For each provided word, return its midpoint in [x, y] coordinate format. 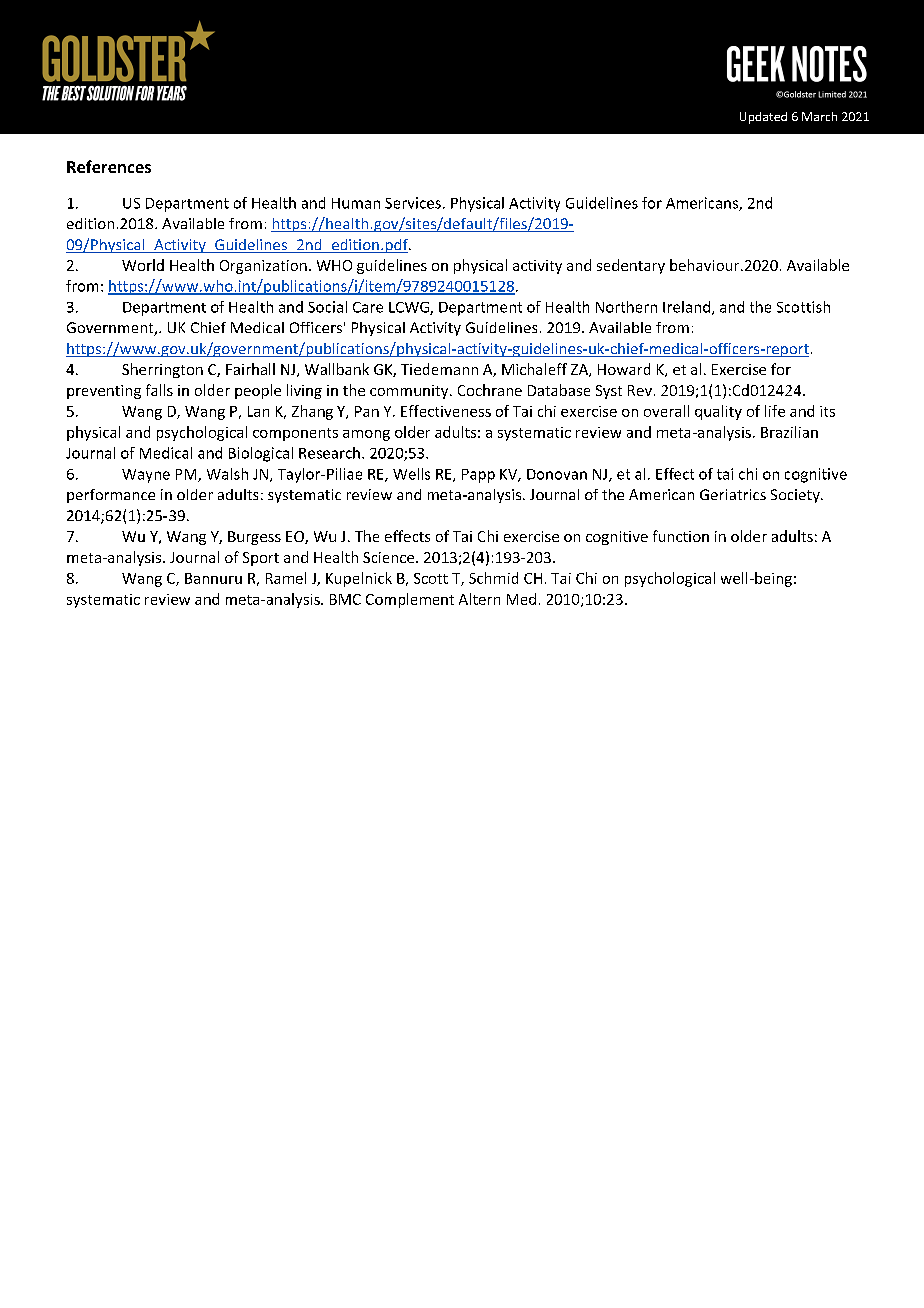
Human [356, 203]
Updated [763, 118]
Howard [624, 369]
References [109, 166]
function [681, 536]
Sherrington [162, 370]
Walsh [227, 474]
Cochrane [490, 390]
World [143, 265]
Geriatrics [733, 494]
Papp [478, 476]
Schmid [493, 578]
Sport [261, 559]
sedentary [631, 266]
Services [413, 203]
